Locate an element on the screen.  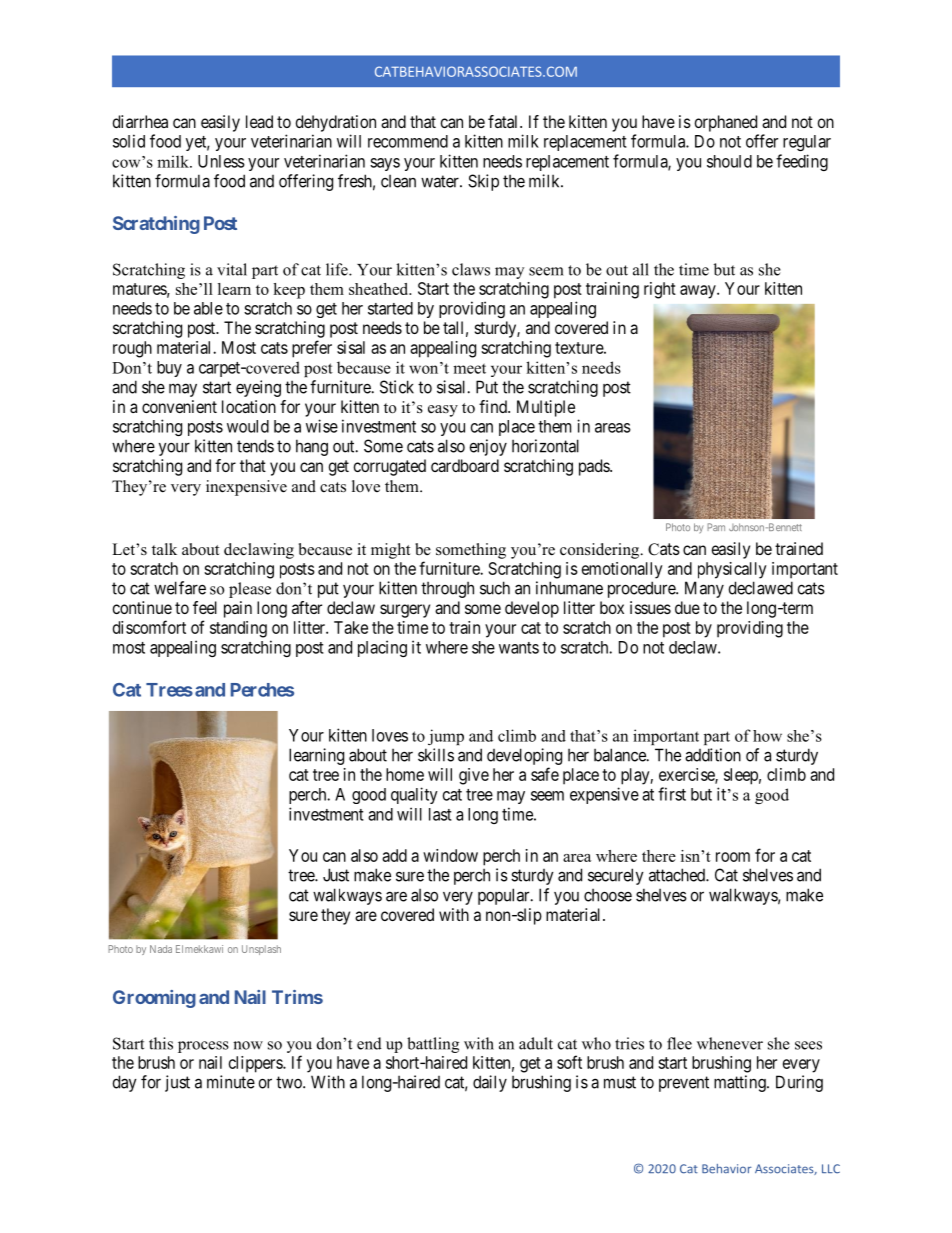
should is located at coordinates (729, 161).
